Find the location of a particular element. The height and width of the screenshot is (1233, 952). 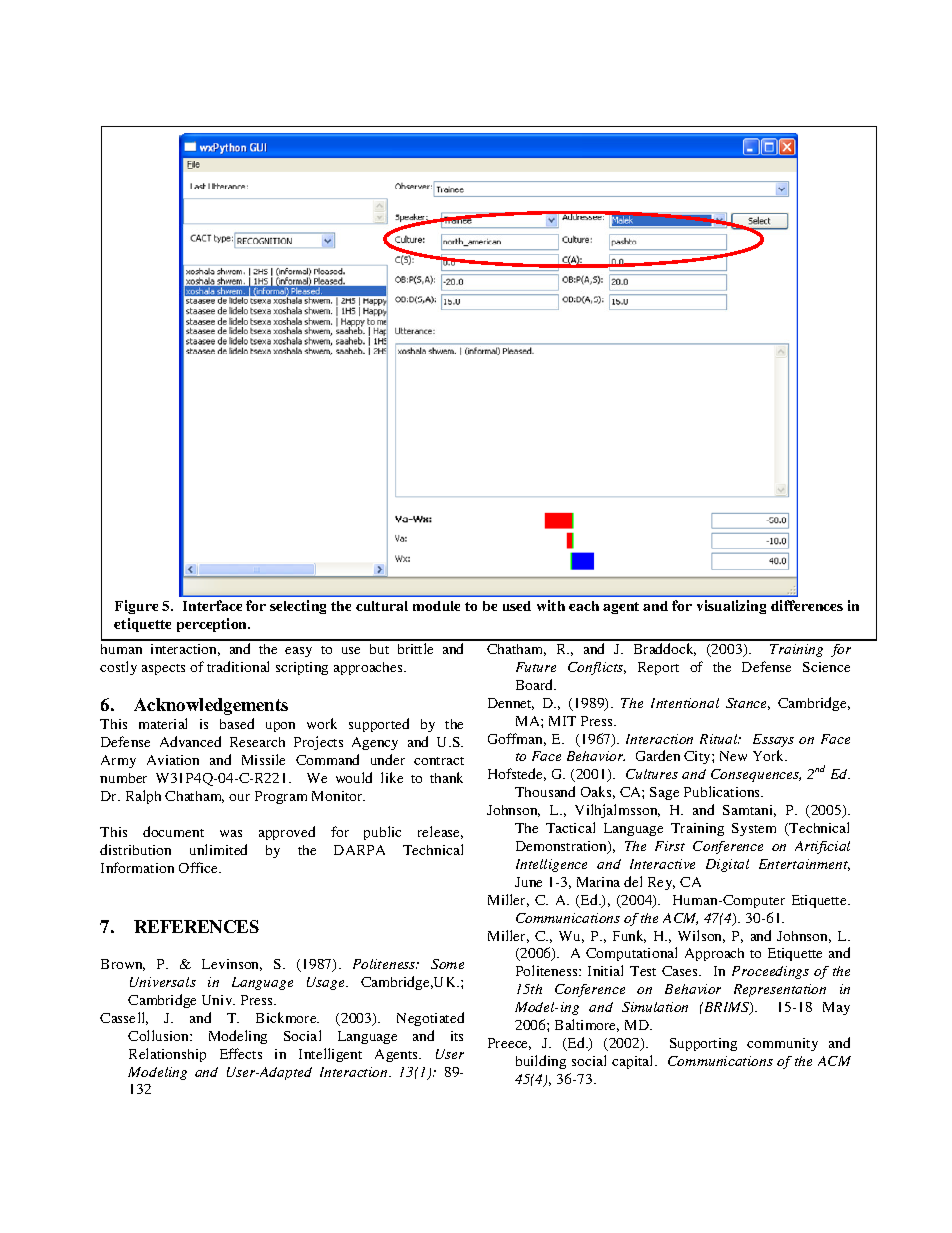

release is located at coordinates (440, 832).
